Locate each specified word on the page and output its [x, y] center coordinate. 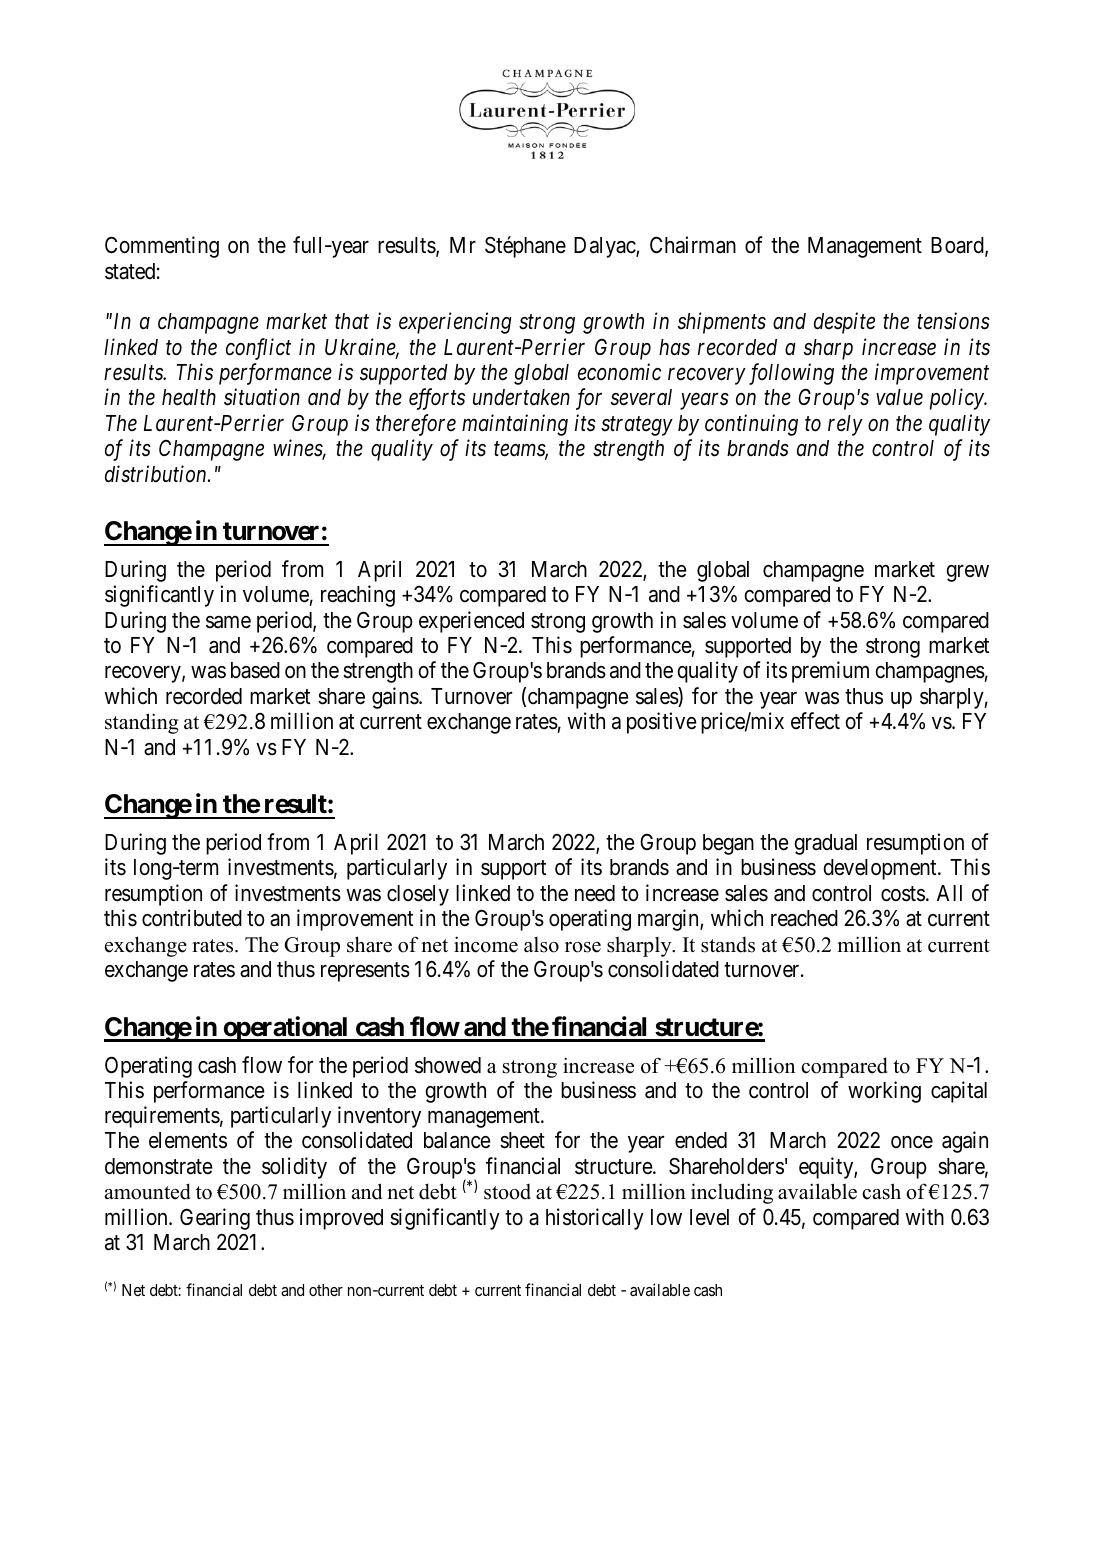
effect [815, 721]
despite [844, 323]
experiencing [455, 323]
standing [141, 723]
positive [662, 723]
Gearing [215, 1219]
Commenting [162, 247]
